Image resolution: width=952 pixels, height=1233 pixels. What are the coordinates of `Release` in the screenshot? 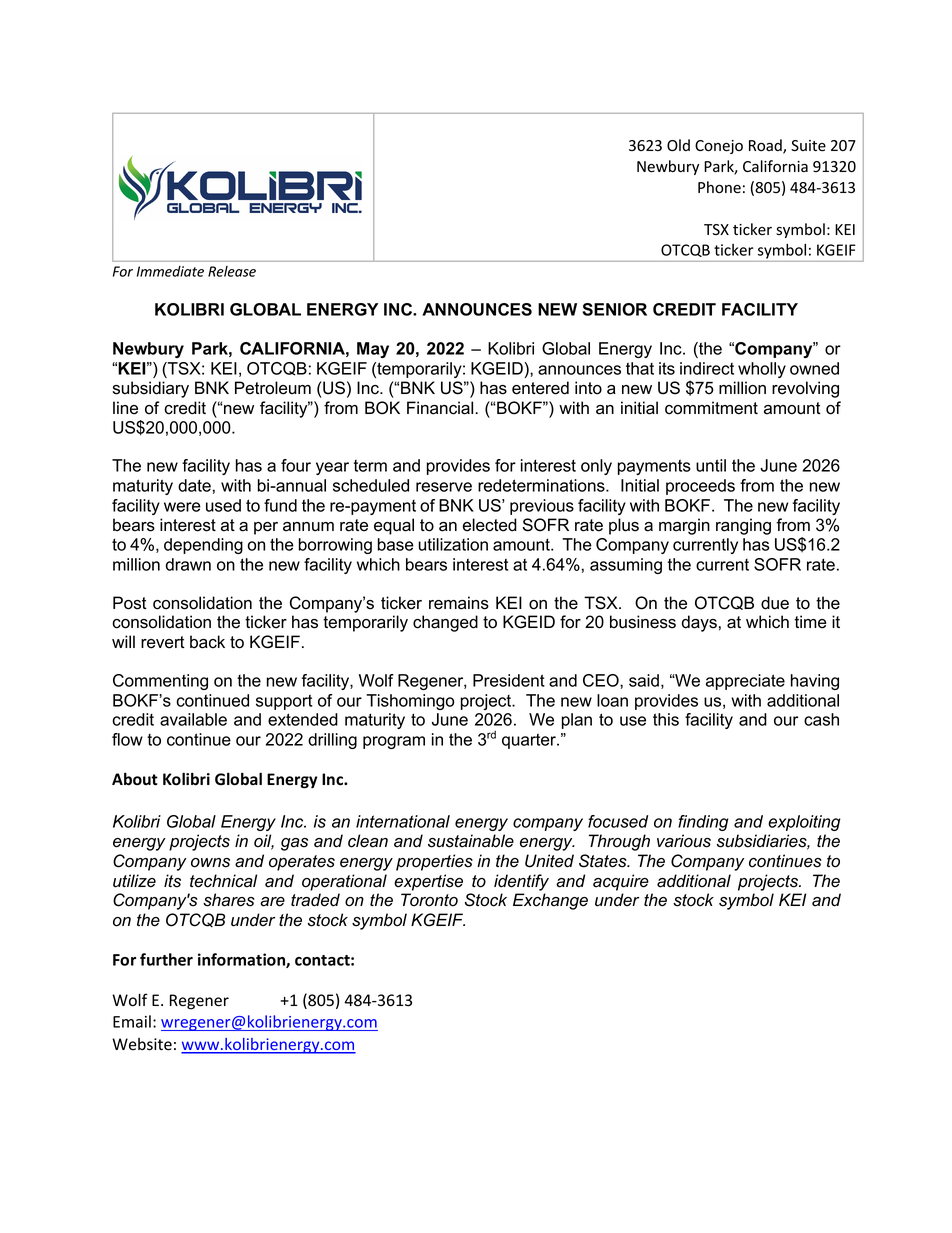 It's located at (232, 271).
